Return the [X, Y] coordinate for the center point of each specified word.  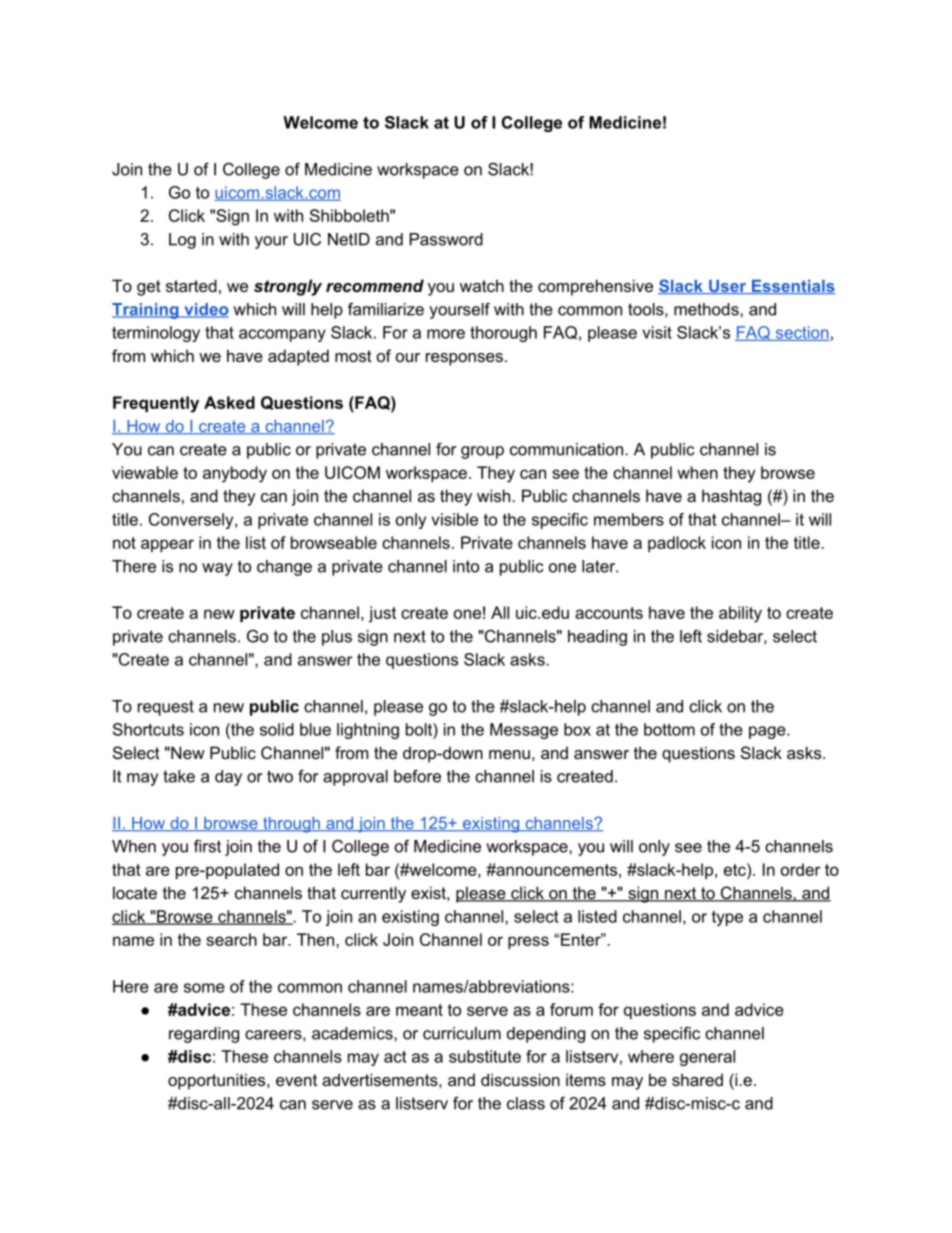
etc [736, 869]
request [166, 708]
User [728, 287]
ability [740, 614]
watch [482, 285]
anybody [235, 474]
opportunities [218, 1081]
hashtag [731, 497]
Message [524, 731]
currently [373, 894]
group [482, 452]
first [207, 846]
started [191, 285]
